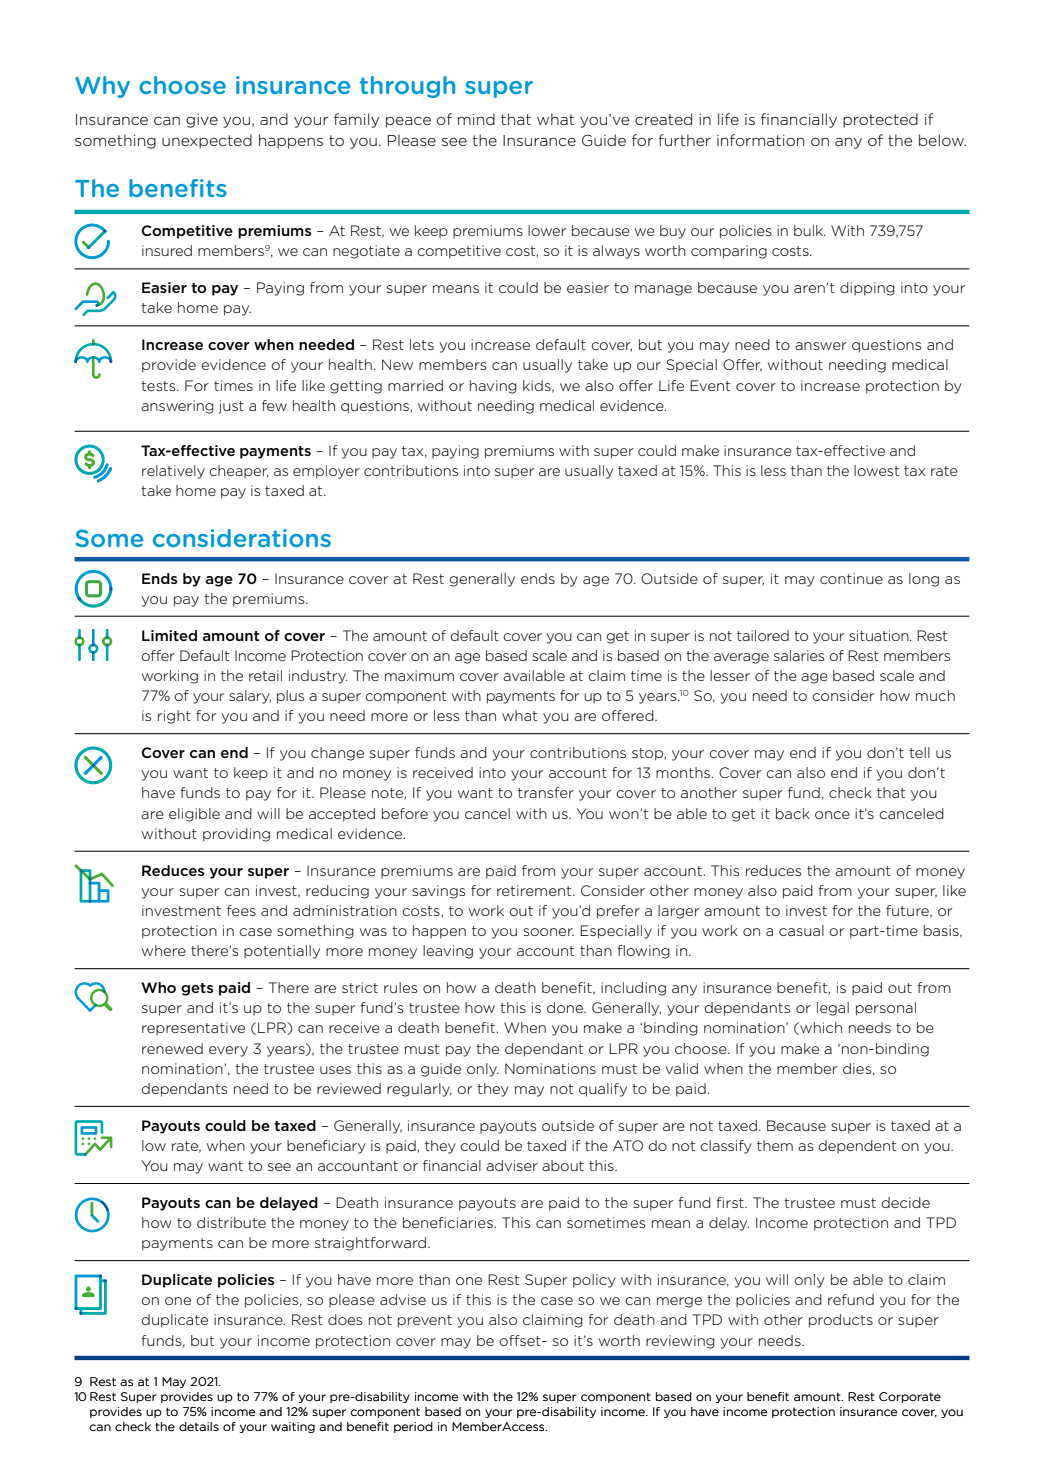  Describe the element at coordinates (228, 1051) in the image. I see `every` at that location.
